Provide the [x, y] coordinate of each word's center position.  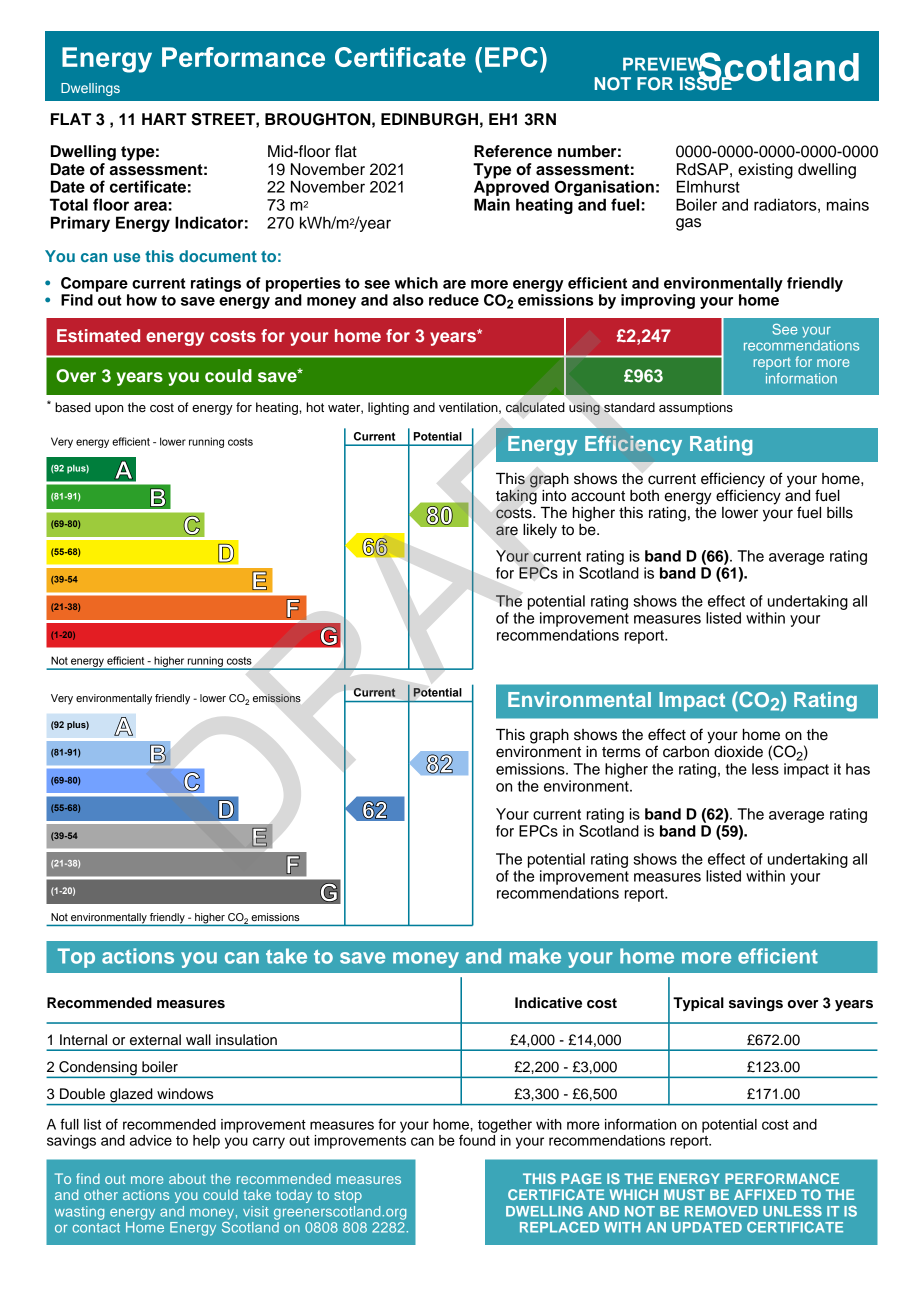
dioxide [738, 752]
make [535, 956]
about [187, 1178]
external [155, 1040]
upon [109, 410]
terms [621, 752]
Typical [698, 1004]
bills [840, 513]
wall [198, 1040]
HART [164, 119]
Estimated [98, 335]
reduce [454, 300]
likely [540, 531]
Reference [513, 151]
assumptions [696, 408]
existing [765, 171]
